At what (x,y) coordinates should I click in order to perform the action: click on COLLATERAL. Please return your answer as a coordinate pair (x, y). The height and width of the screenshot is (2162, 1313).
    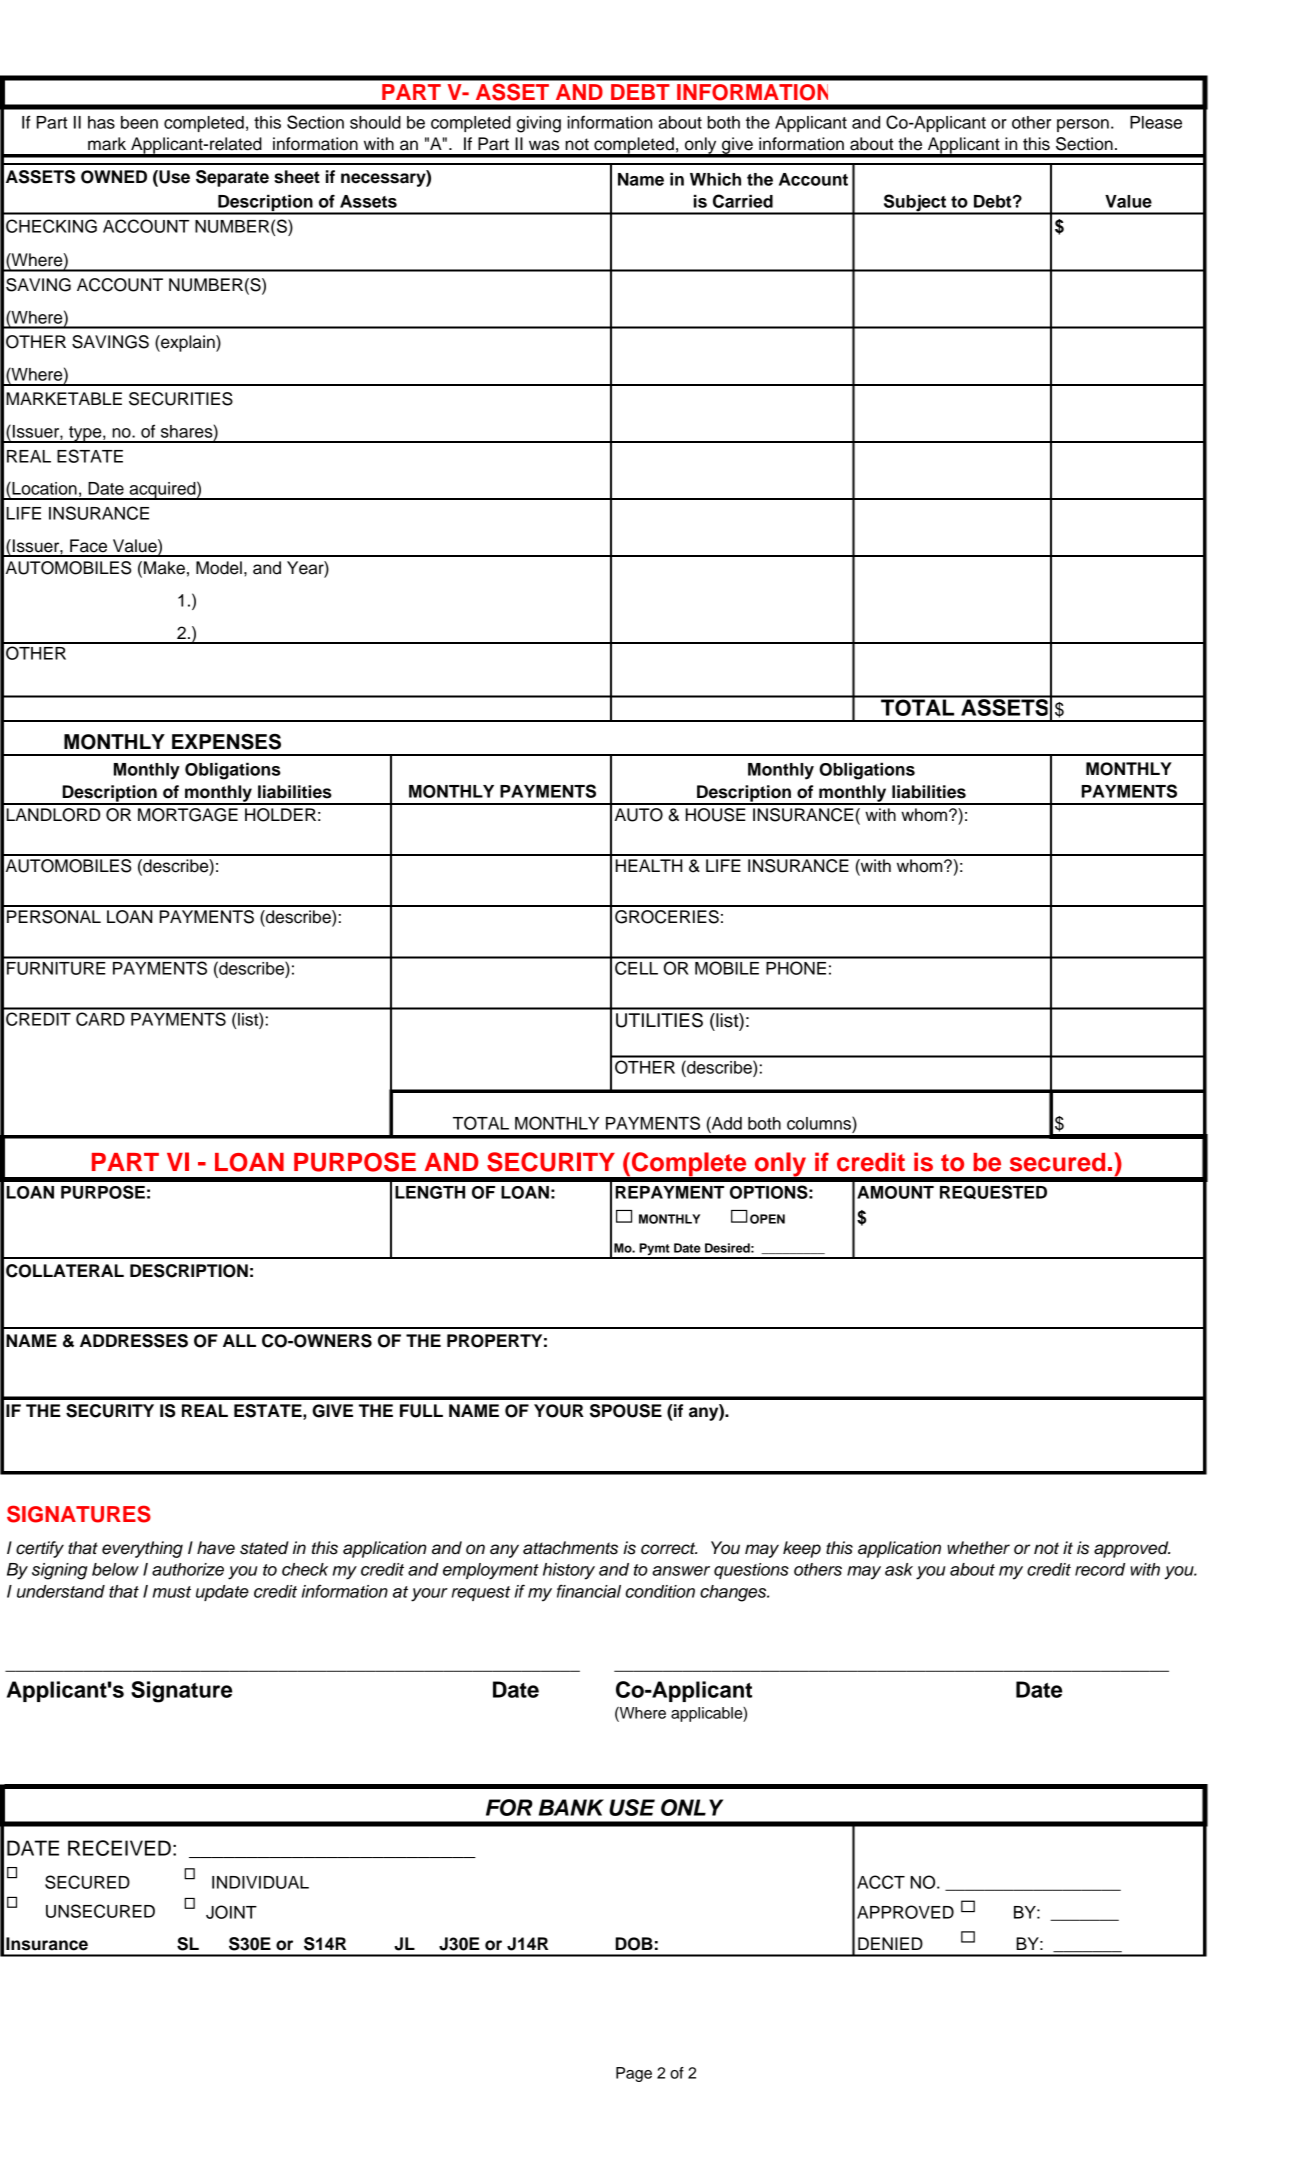
    Looking at the image, I should click on (65, 1271).
